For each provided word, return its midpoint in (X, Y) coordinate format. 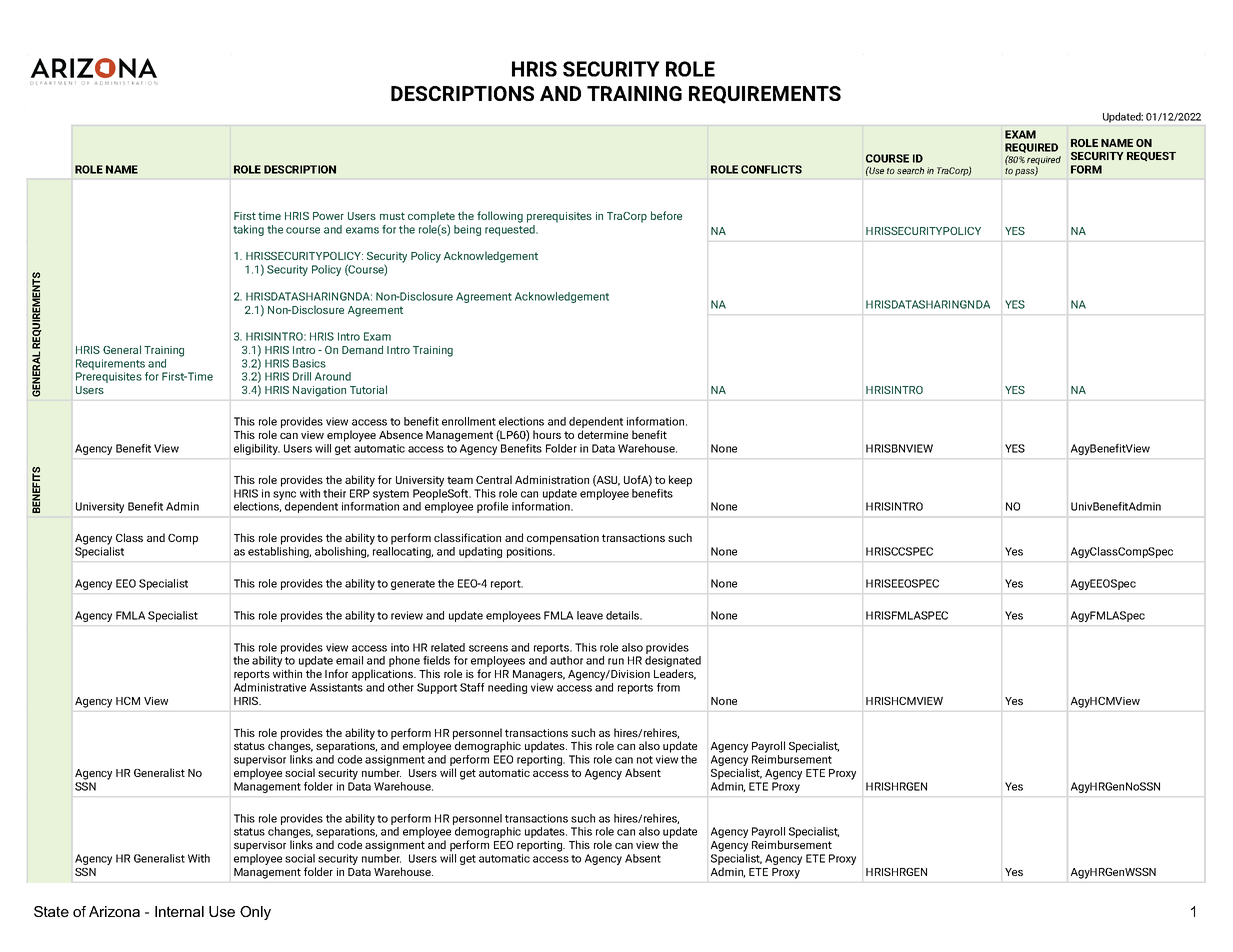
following (500, 217)
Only (255, 913)
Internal (179, 911)
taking (248, 230)
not (645, 760)
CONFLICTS (771, 169)
